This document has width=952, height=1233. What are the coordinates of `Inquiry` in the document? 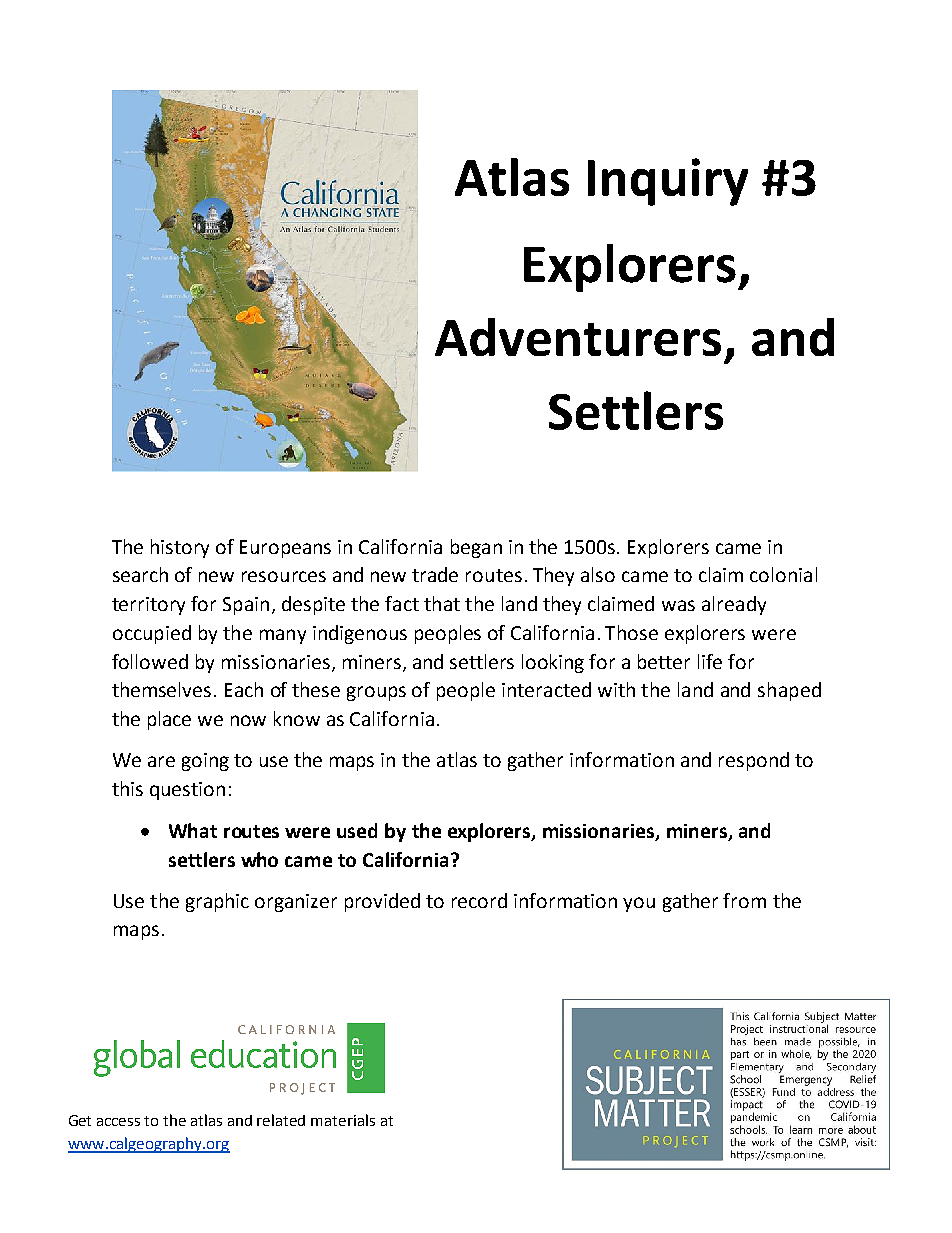 It's located at (668, 182).
